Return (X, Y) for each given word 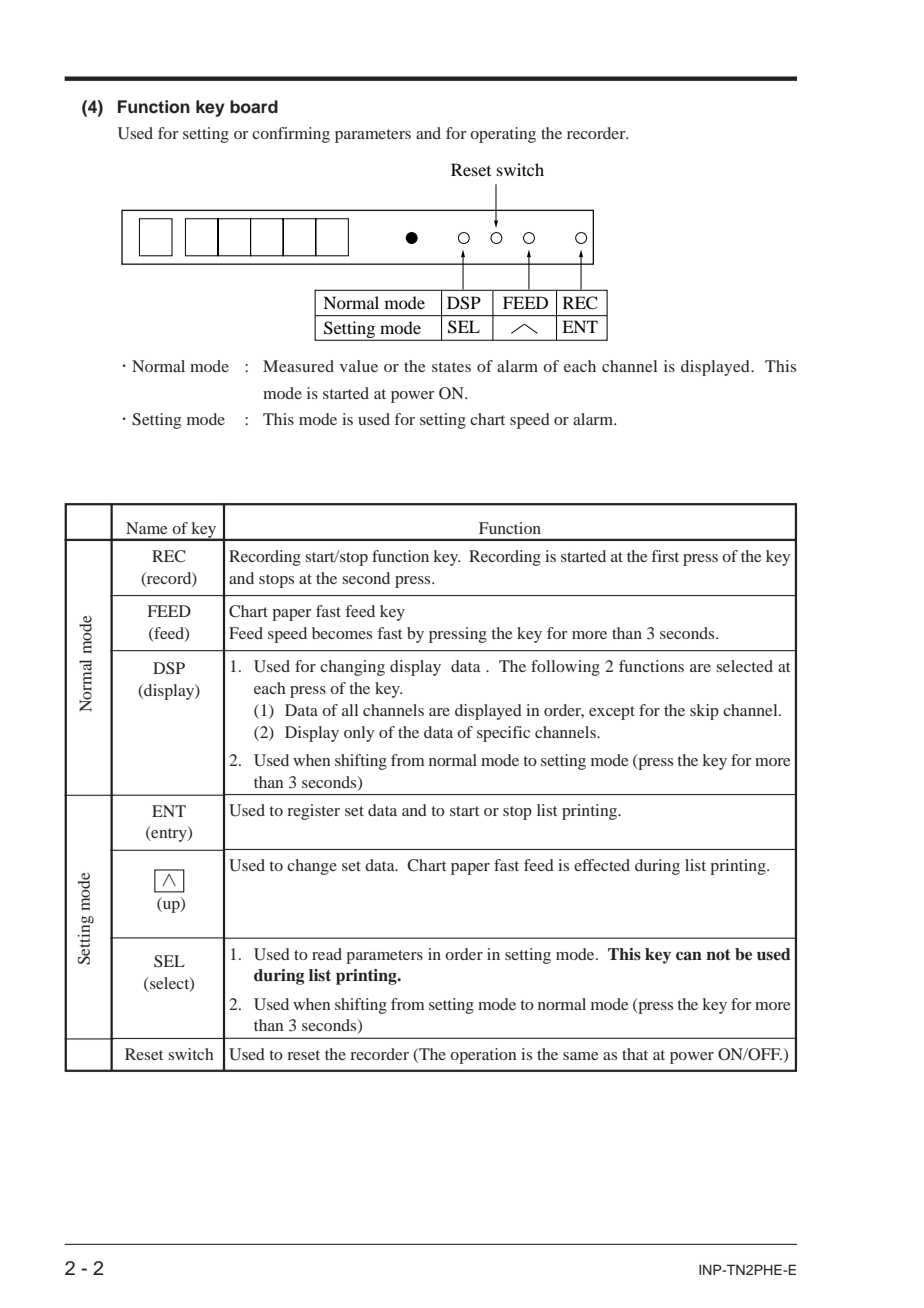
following (565, 668)
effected (602, 865)
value (359, 366)
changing (352, 668)
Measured (298, 366)
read (327, 954)
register (313, 812)
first (665, 556)
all (350, 710)
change (312, 867)
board (254, 107)
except (612, 713)
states (451, 367)
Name (147, 528)
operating (503, 135)
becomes (342, 633)
